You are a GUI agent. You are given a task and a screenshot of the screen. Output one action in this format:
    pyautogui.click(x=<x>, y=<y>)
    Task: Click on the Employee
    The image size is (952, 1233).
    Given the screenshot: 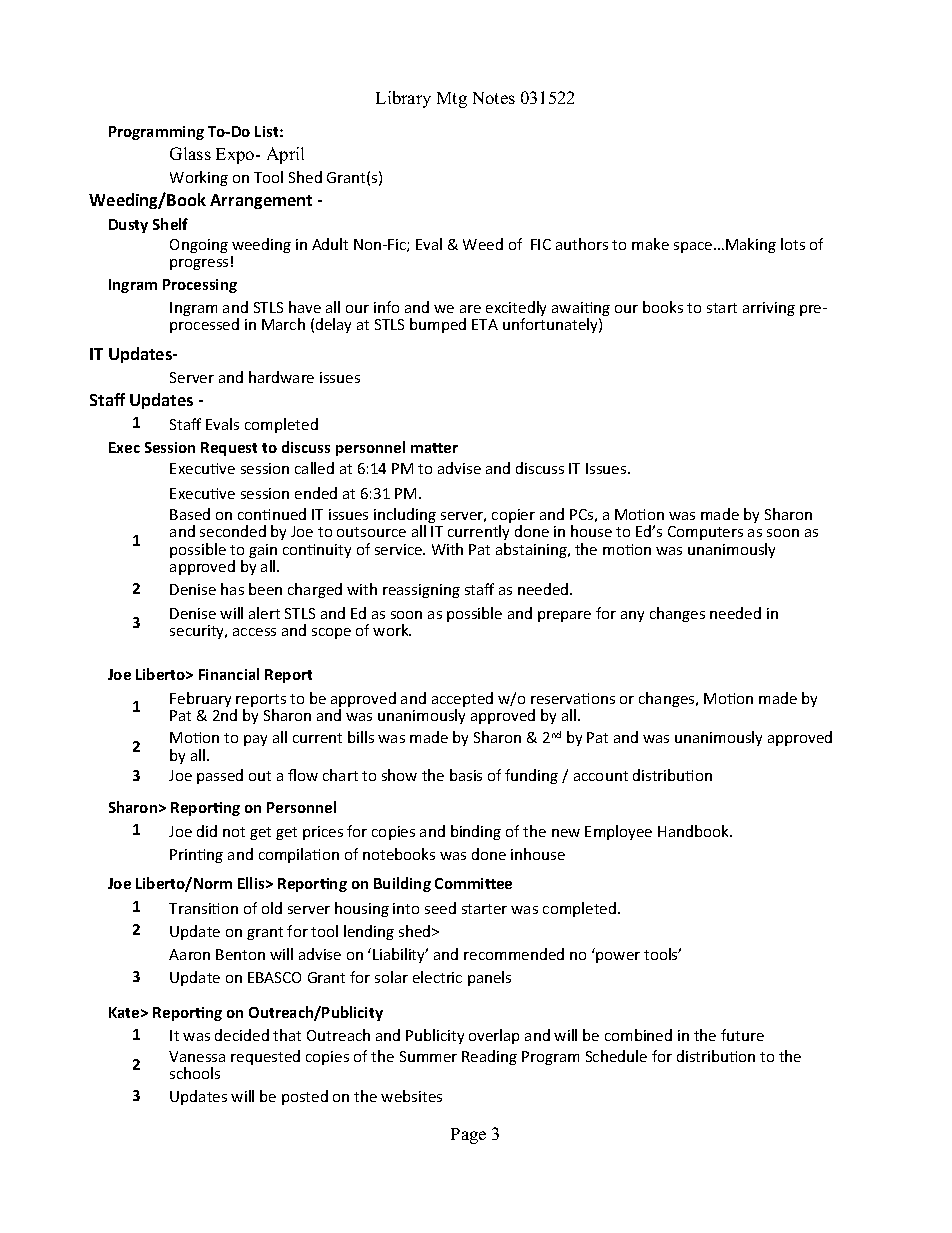 What is the action you would take?
    pyautogui.click(x=618, y=832)
